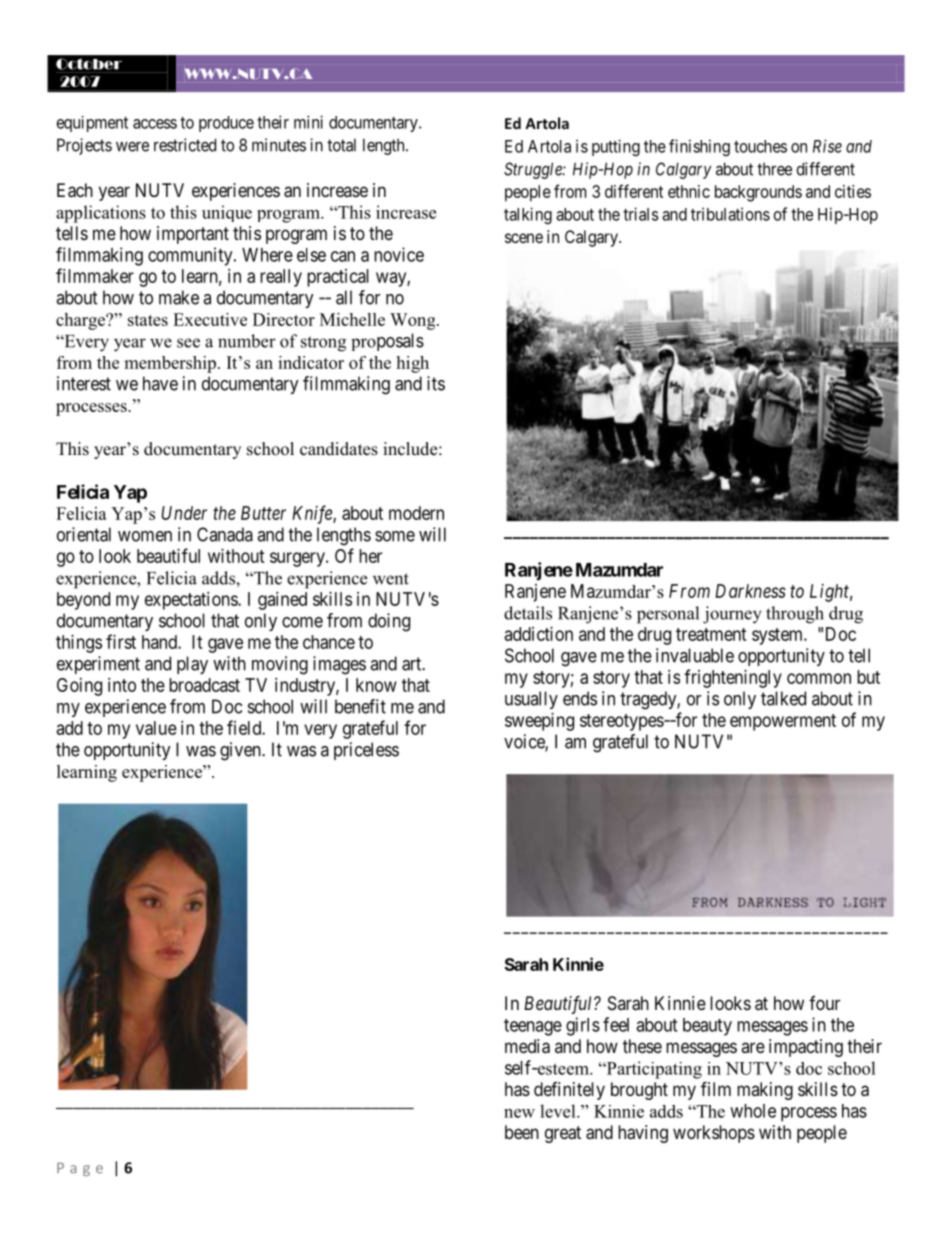  I want to click on value, so click(156, 728).
